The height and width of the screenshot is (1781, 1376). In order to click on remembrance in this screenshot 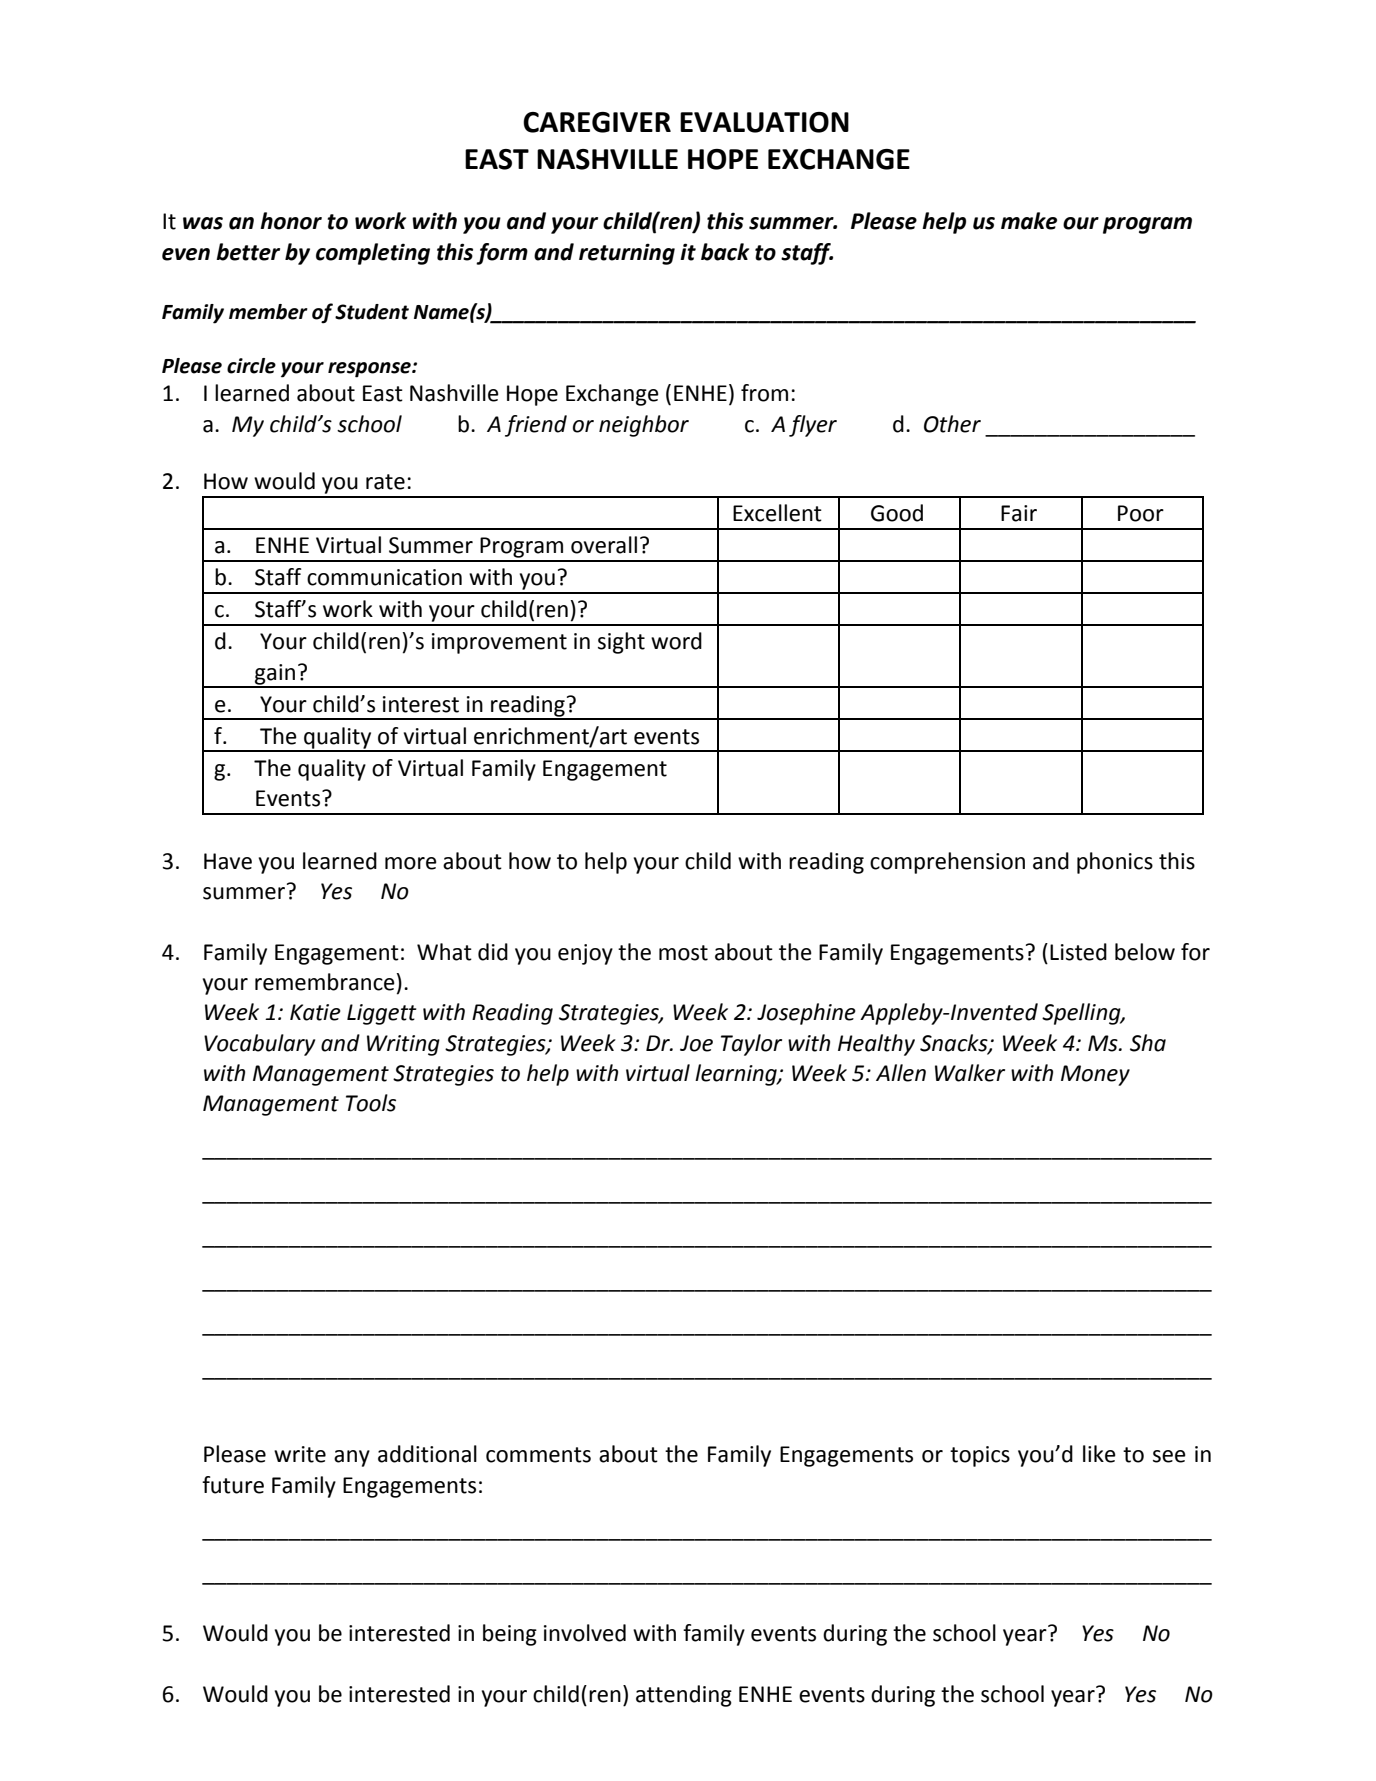, I will do `click(326, 982)`.
